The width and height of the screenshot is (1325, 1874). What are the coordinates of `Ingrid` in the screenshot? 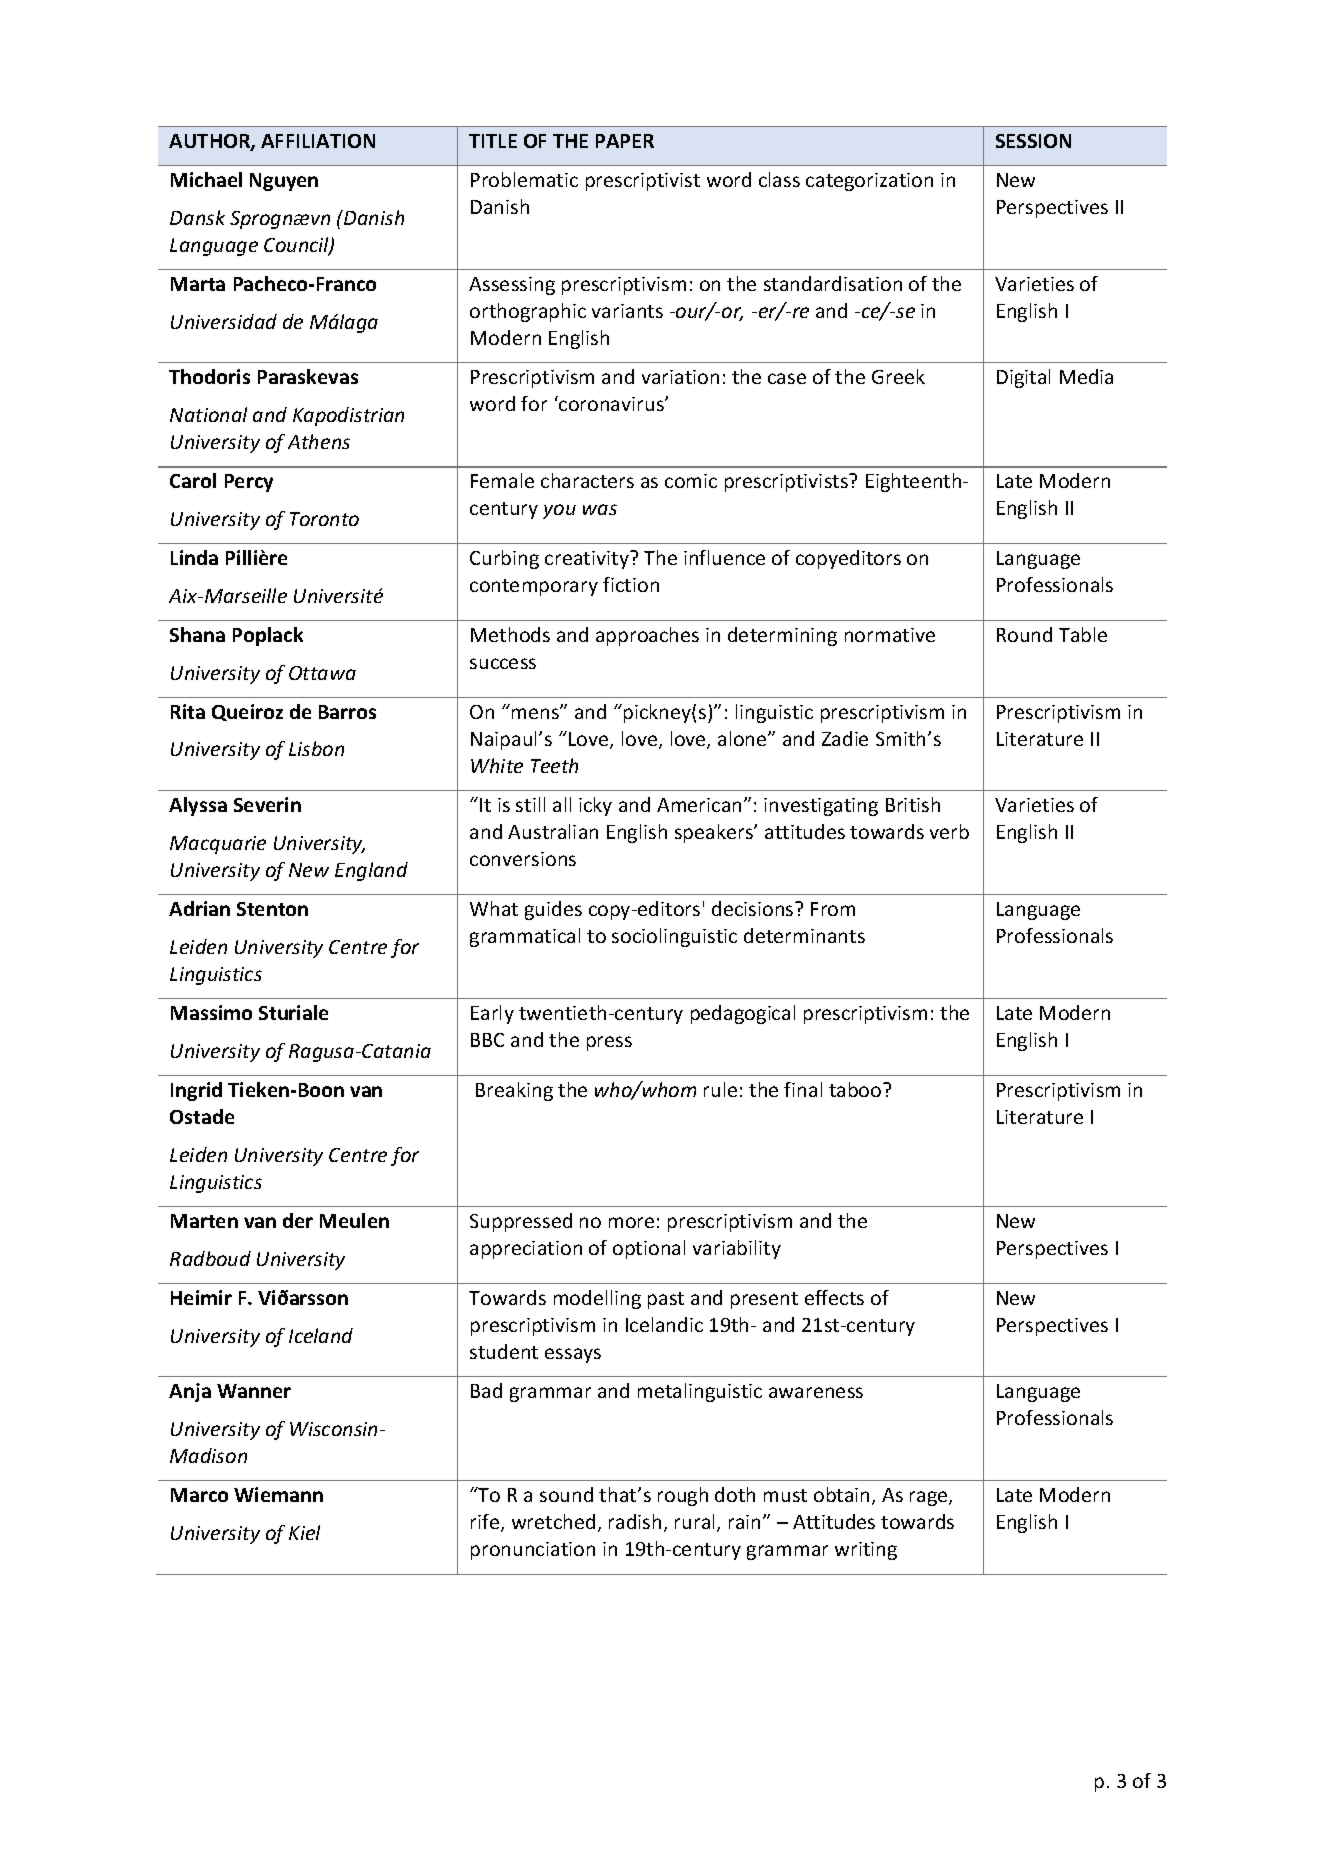 It's located at (196, 1091).
